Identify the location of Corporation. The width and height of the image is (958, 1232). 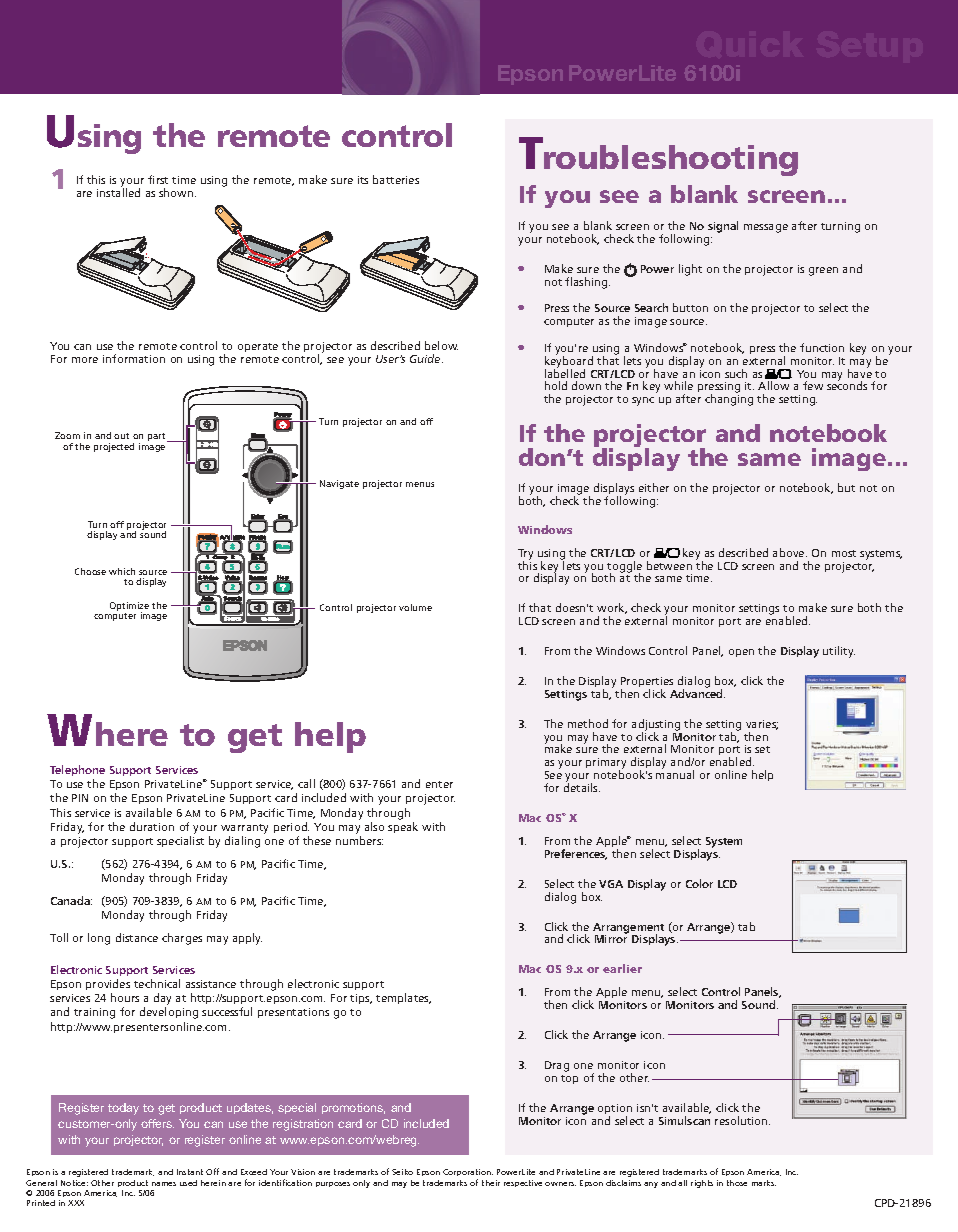
(468, 1174).
